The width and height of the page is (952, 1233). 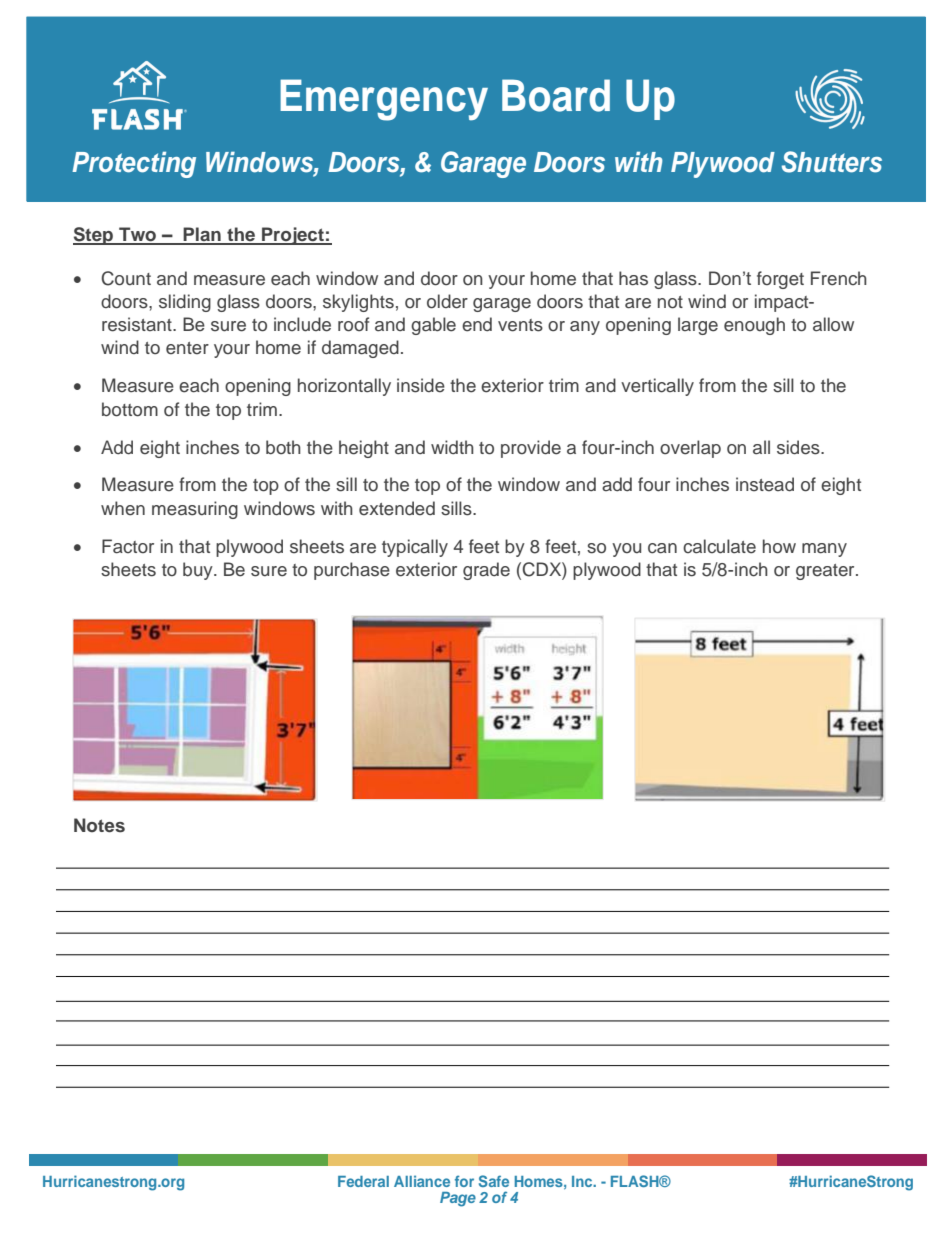 What do you see at coordinates (99, 825) in the page?
I see `Notes` at bounding box center [99, 825].
